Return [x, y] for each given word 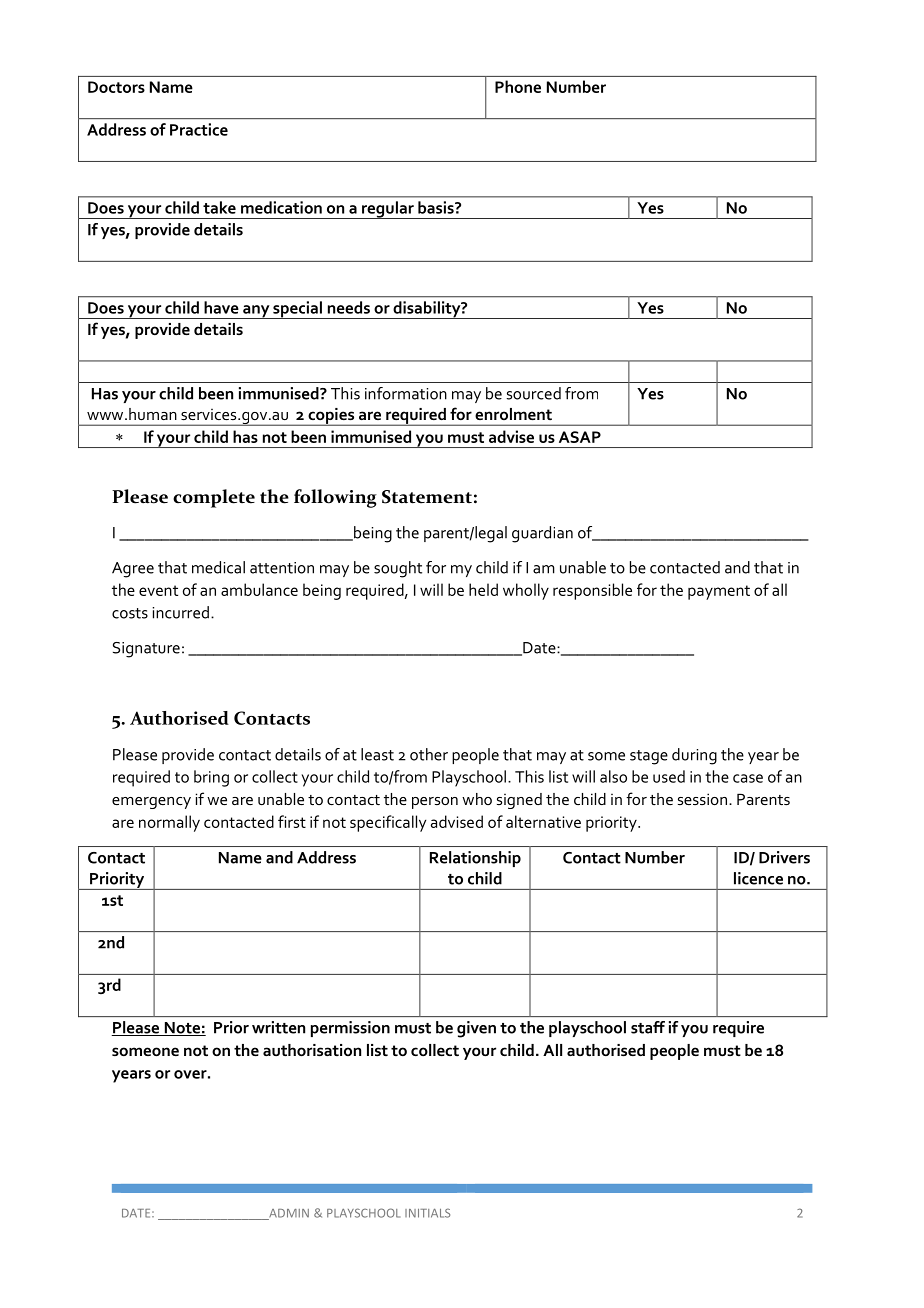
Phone [518, 86]
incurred [181, 612]
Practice [199, 129]
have [221, 307]
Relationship [475, 859]
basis [437, 207]
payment [719, 592]
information [406, 393]
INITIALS [427, 1213]
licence [758, 878]
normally [169, 823]
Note [182, 1029]
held [483, 589]
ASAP [580, 437]
